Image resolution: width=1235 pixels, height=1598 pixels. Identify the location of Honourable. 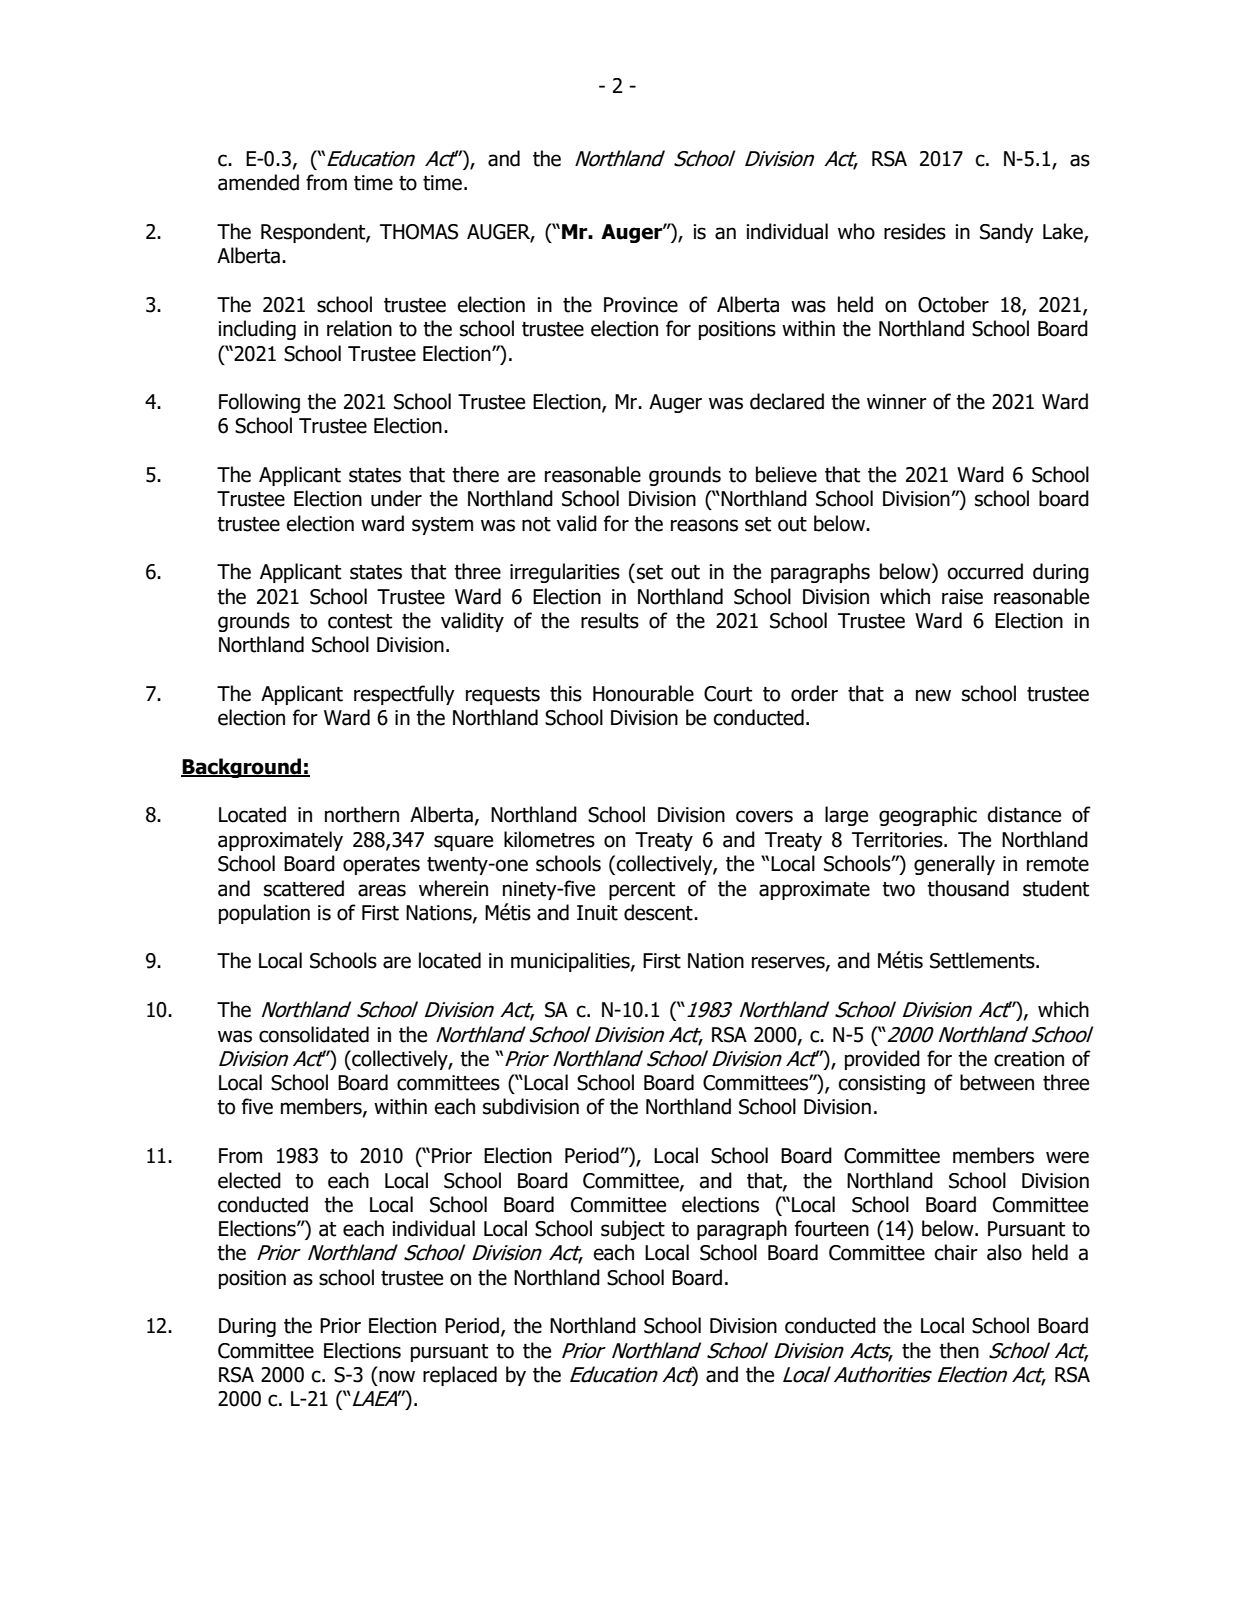
(643, 693).
